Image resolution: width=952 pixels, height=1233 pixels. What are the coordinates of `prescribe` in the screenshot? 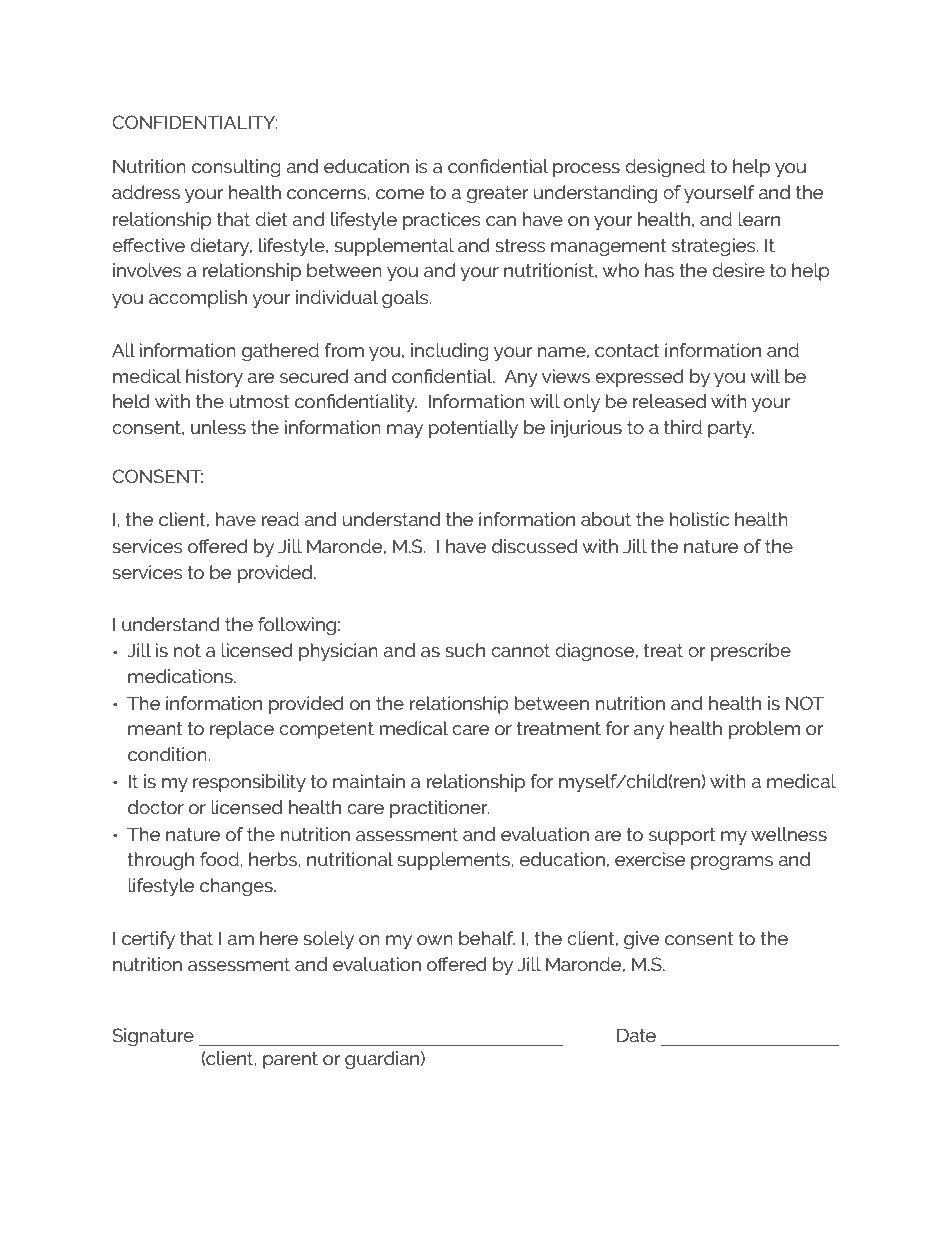 It's located at (751, 652).
